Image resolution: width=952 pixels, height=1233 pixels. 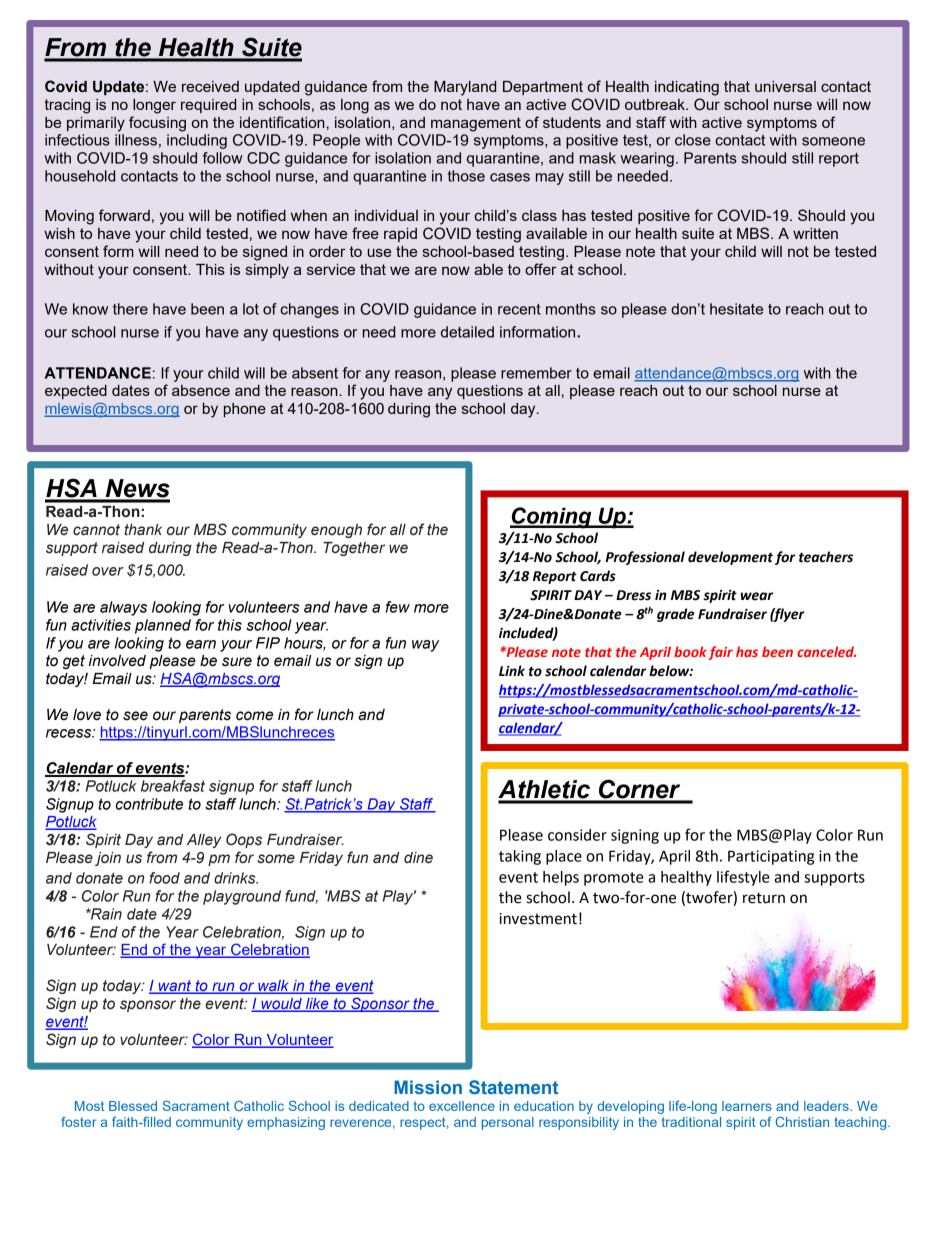 I want to click on Christian, so click(x=802, y=1122).
